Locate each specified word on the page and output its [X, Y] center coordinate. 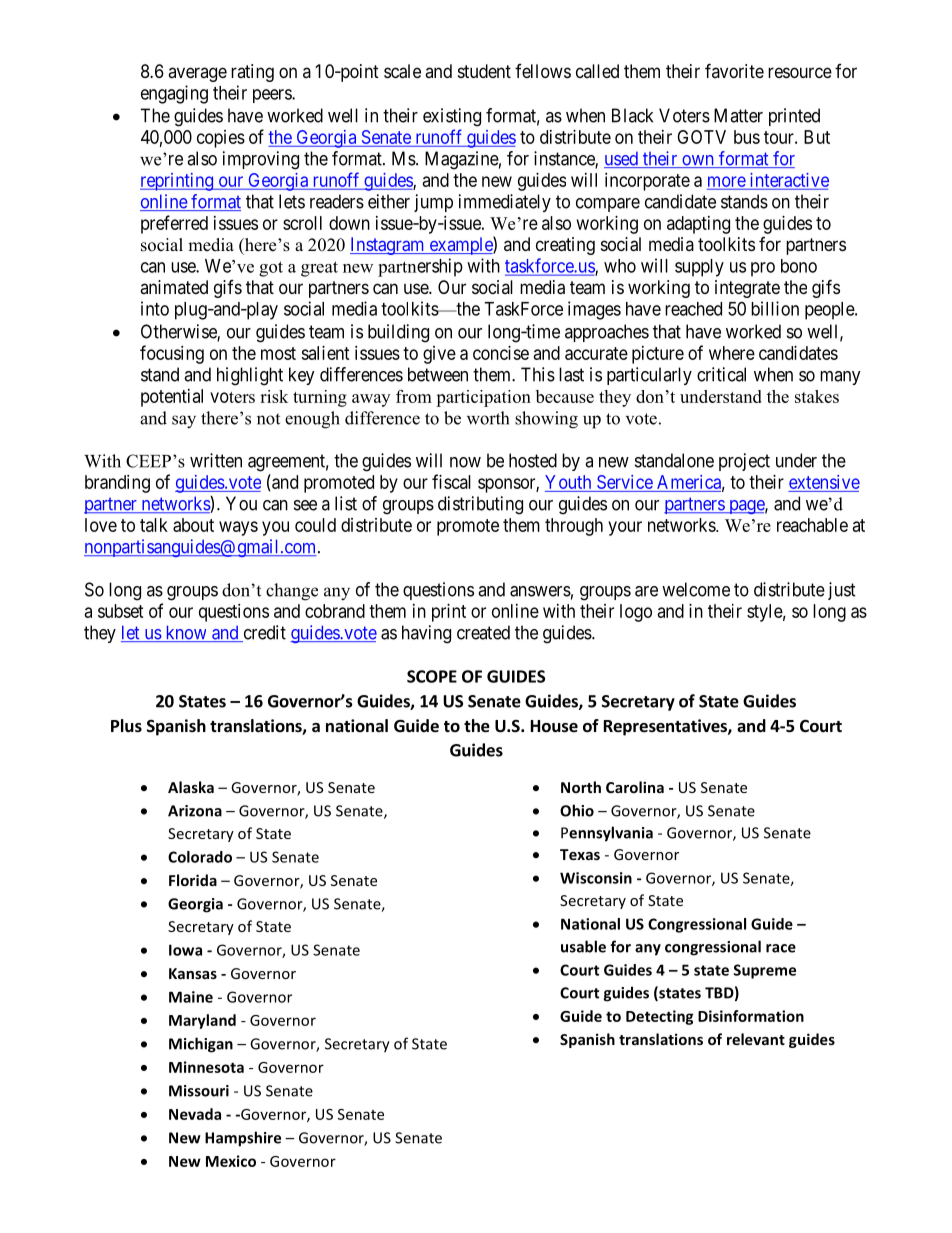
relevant [756, 1039]
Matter [738, 115]
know [186, 633]
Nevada [195, 1114]
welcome [696, 589]
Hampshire [243, 1139]
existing [452, 117]
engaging [174, 94]
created [483, 632]
